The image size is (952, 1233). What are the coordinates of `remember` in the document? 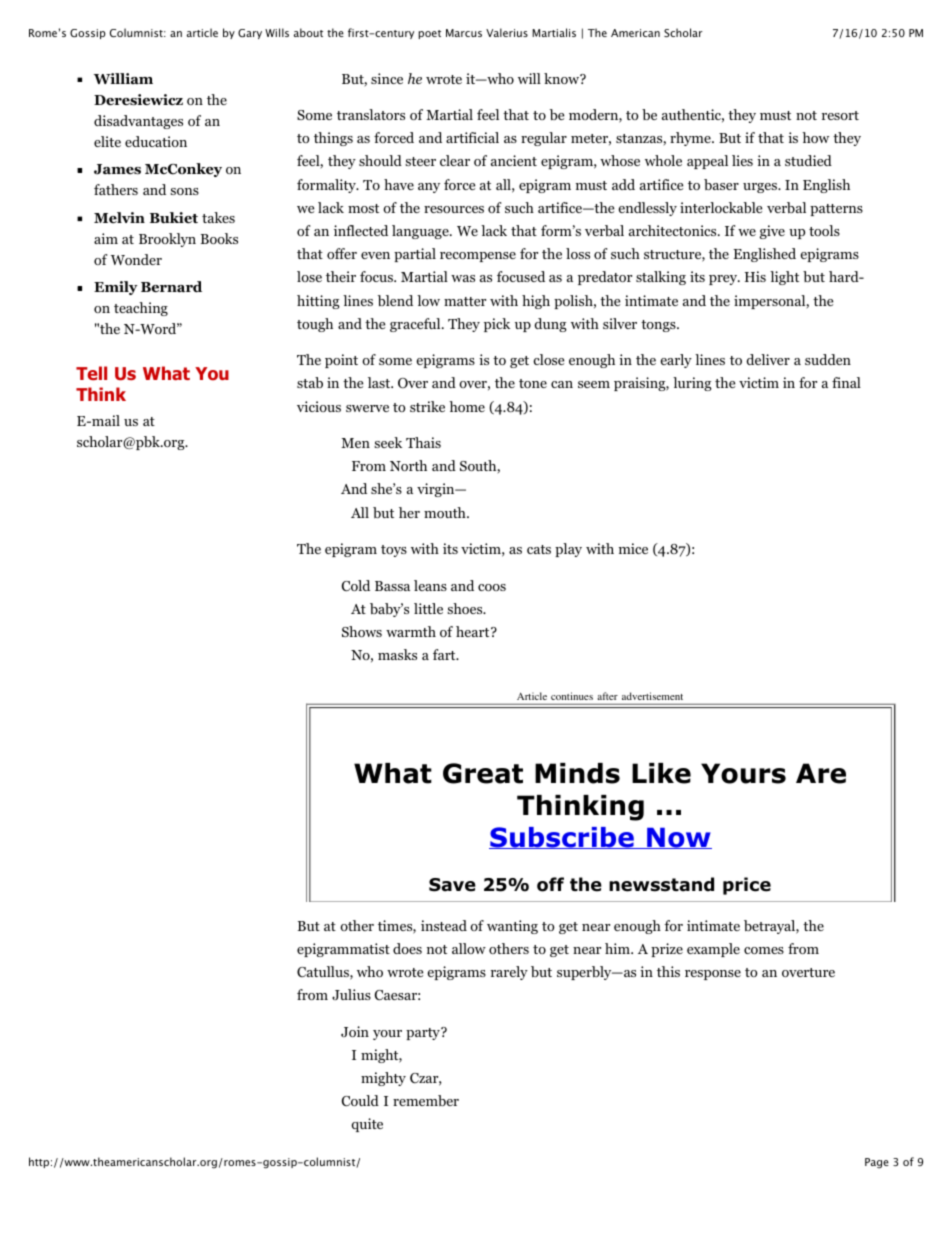 It's located at (426, 1100).
